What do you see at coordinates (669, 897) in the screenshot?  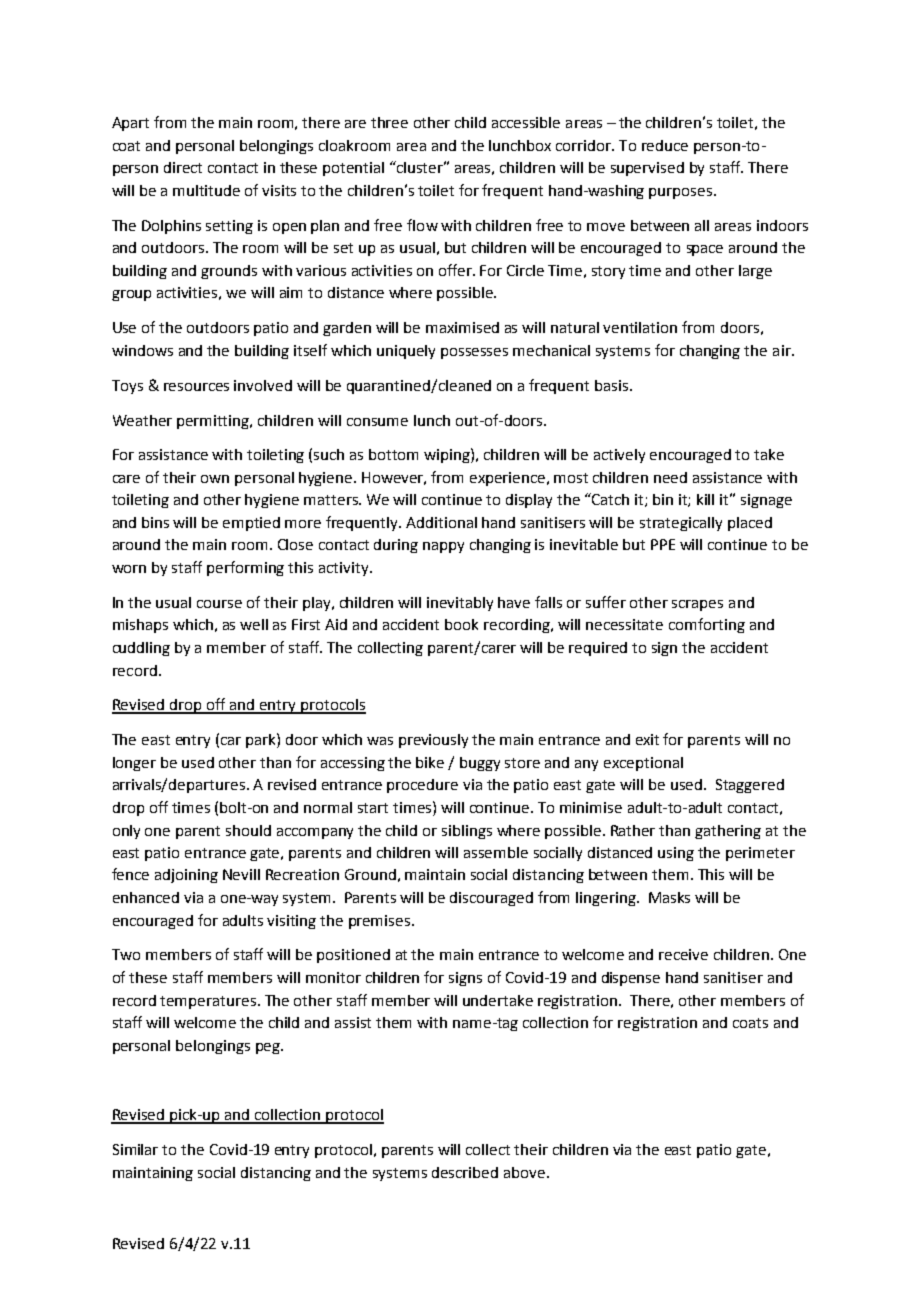 I see `Masks` at bounding box center [669, 897].
